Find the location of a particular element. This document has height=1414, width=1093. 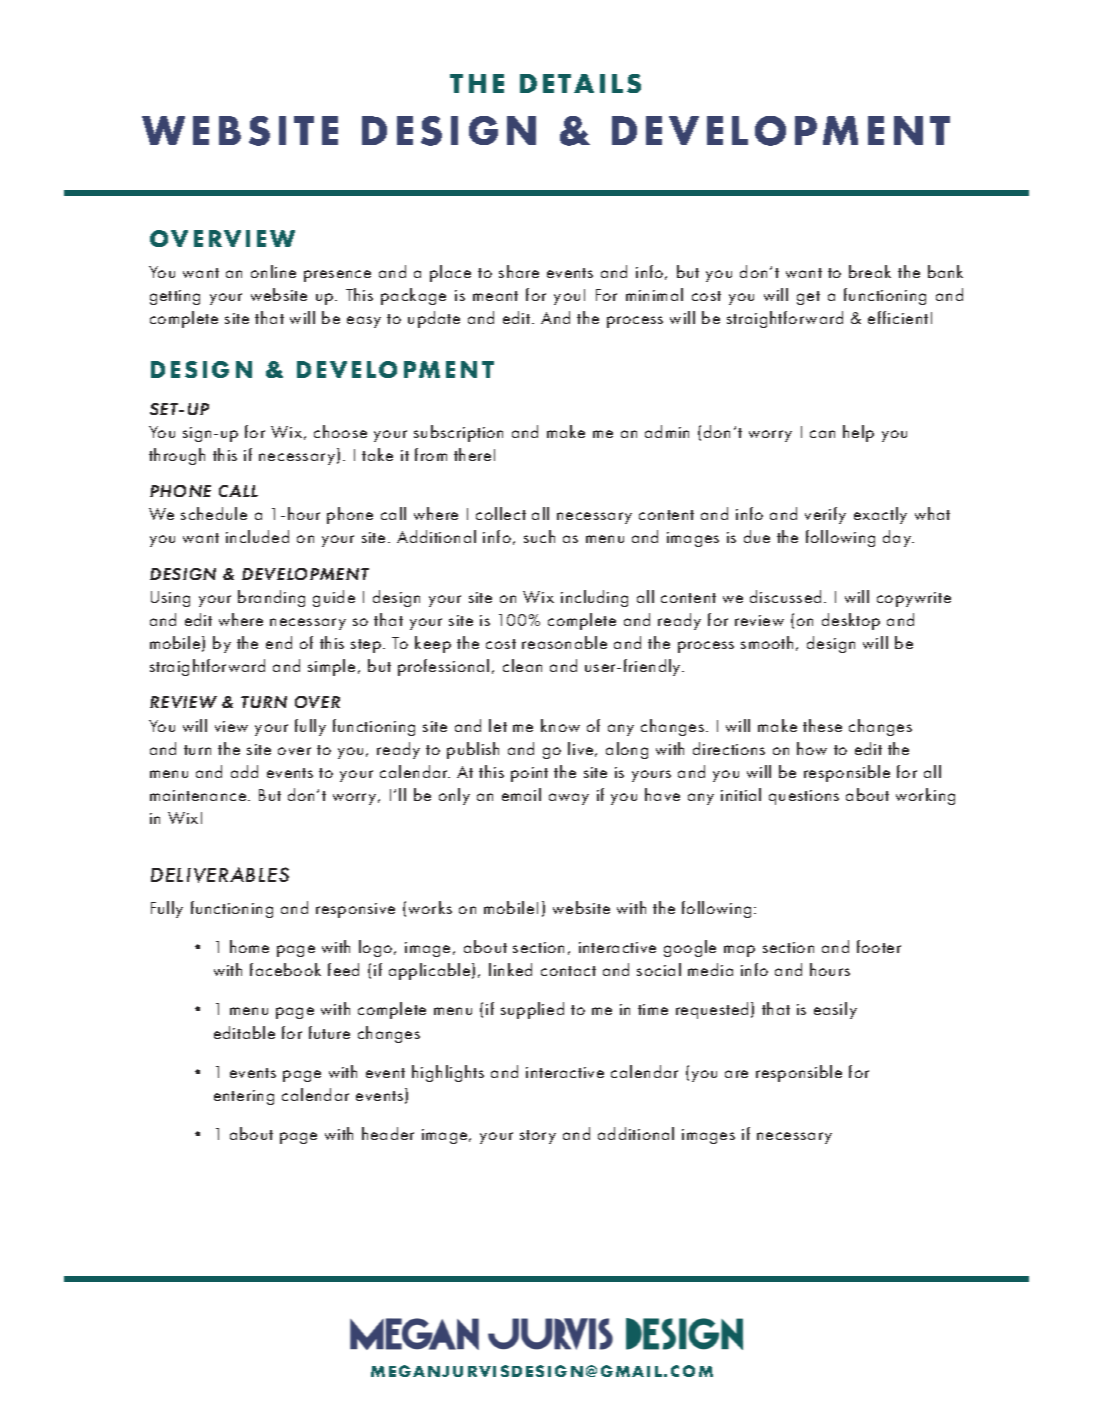

share is located at coordinates (519, 271).
